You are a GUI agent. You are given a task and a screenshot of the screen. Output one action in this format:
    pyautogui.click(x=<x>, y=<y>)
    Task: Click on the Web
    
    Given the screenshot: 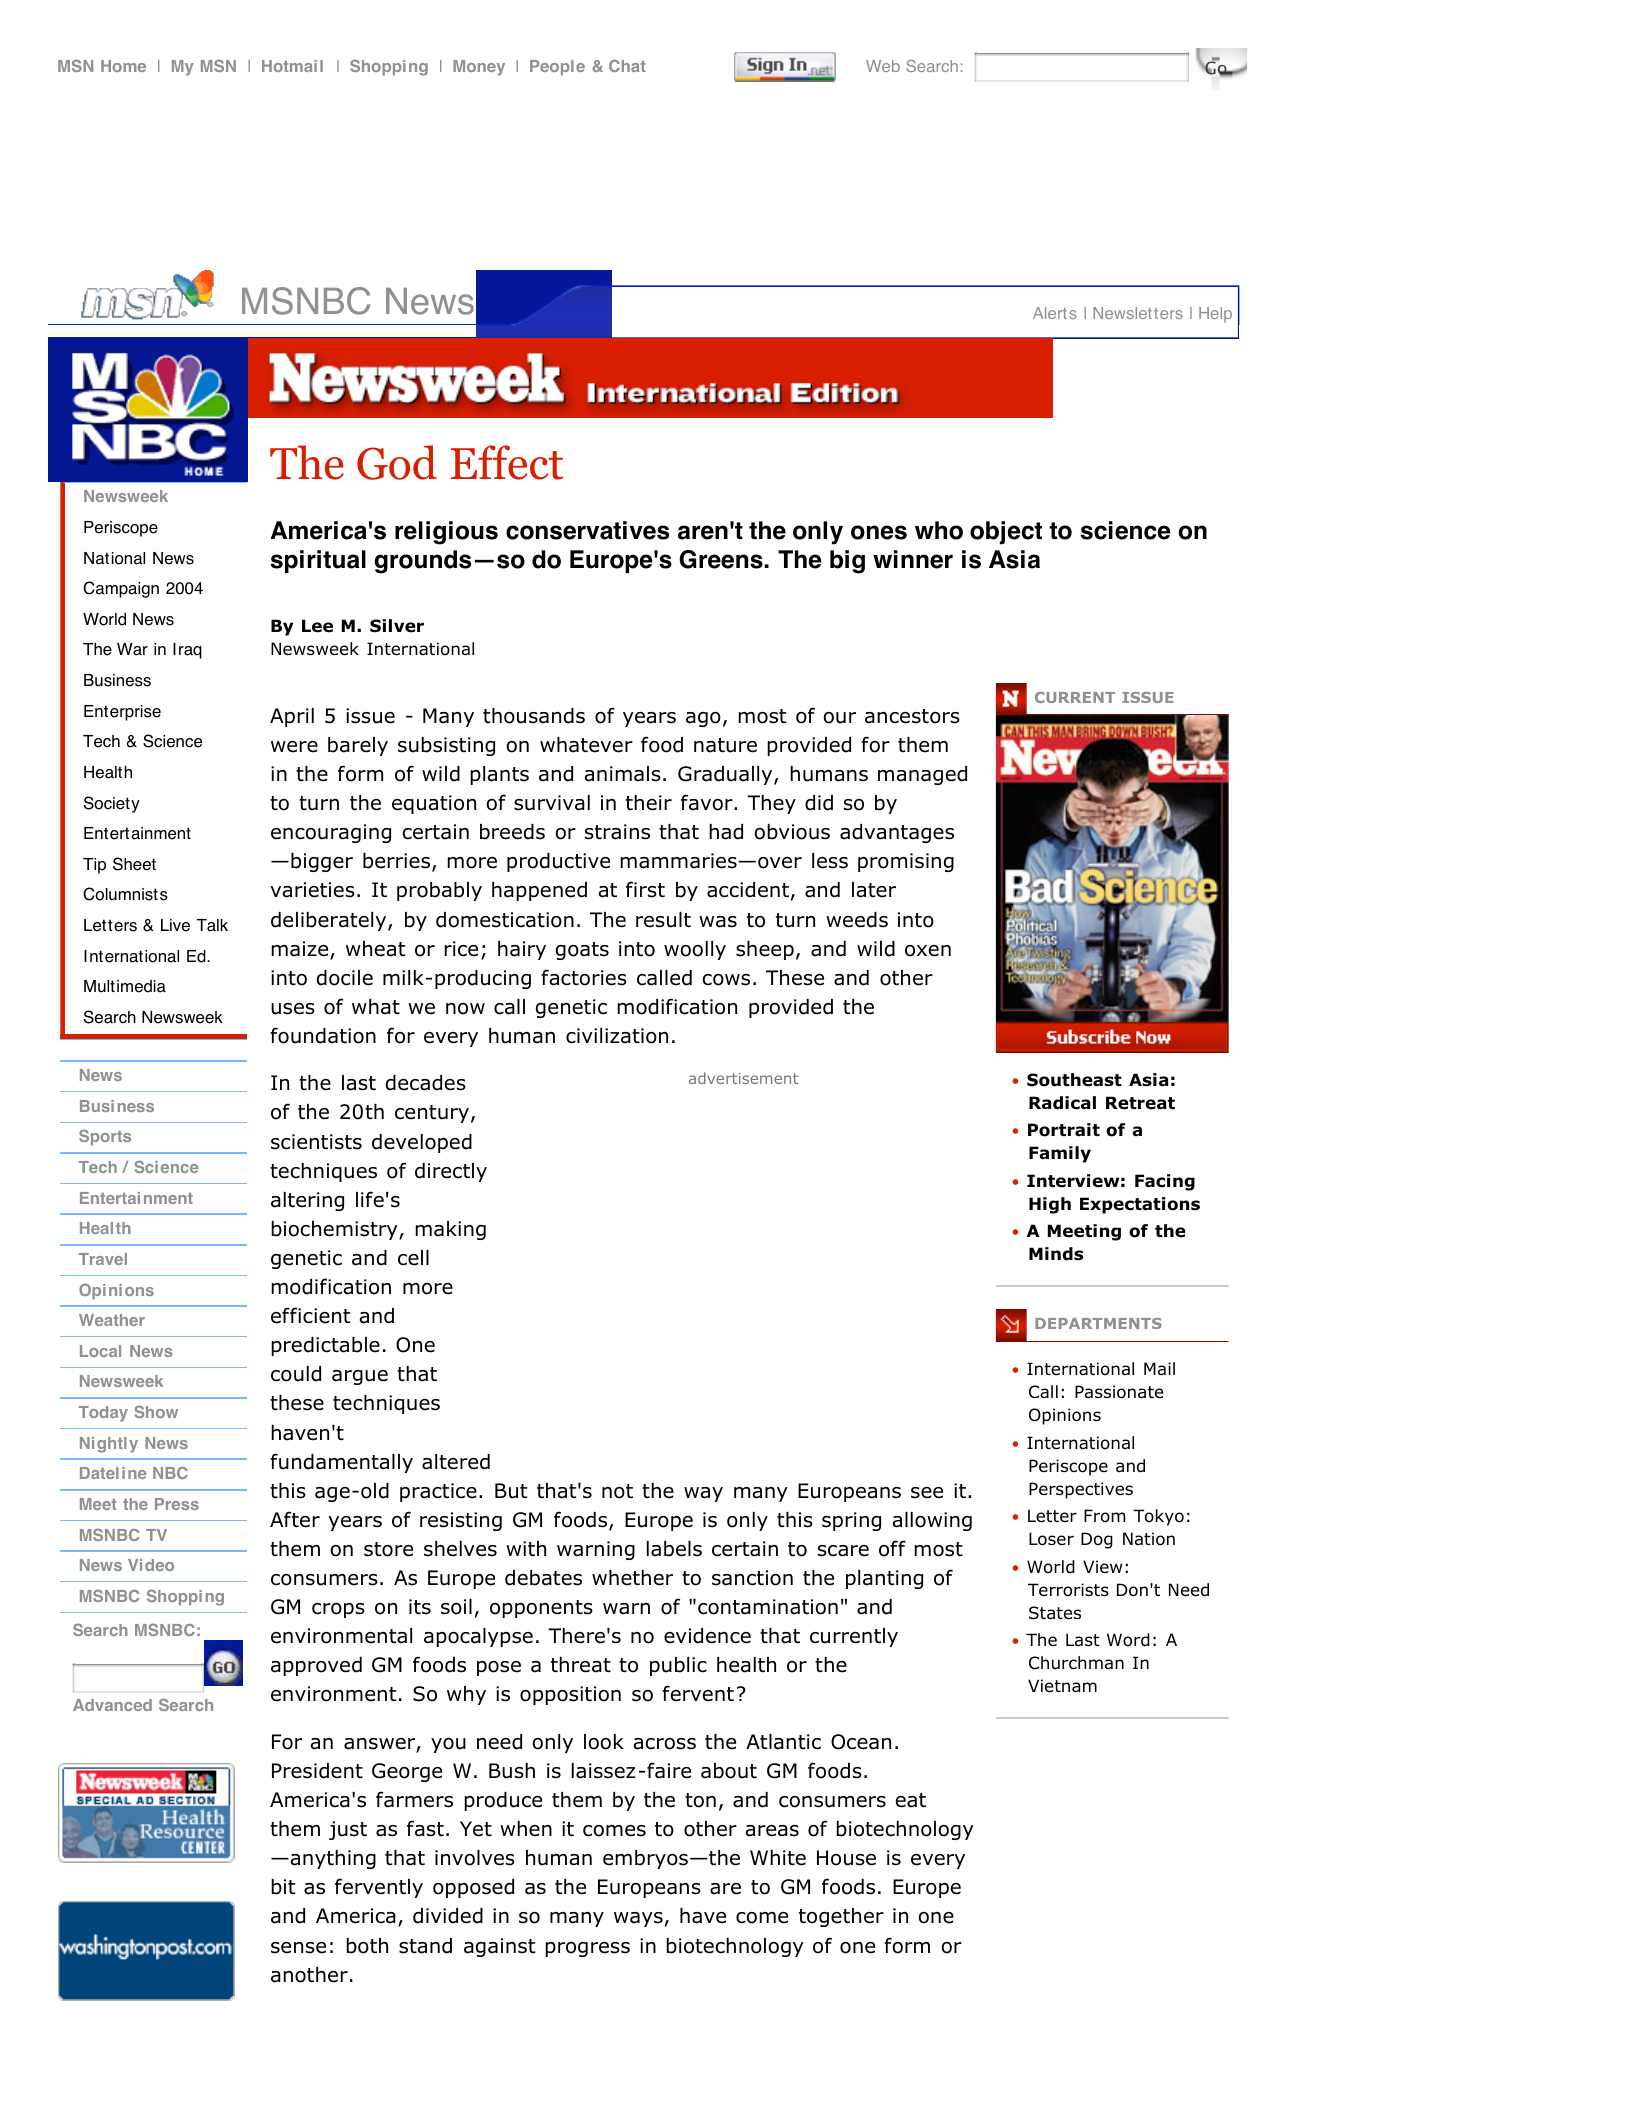 What is the action you would take?
    pyautogui.click(x=883, y=66)
